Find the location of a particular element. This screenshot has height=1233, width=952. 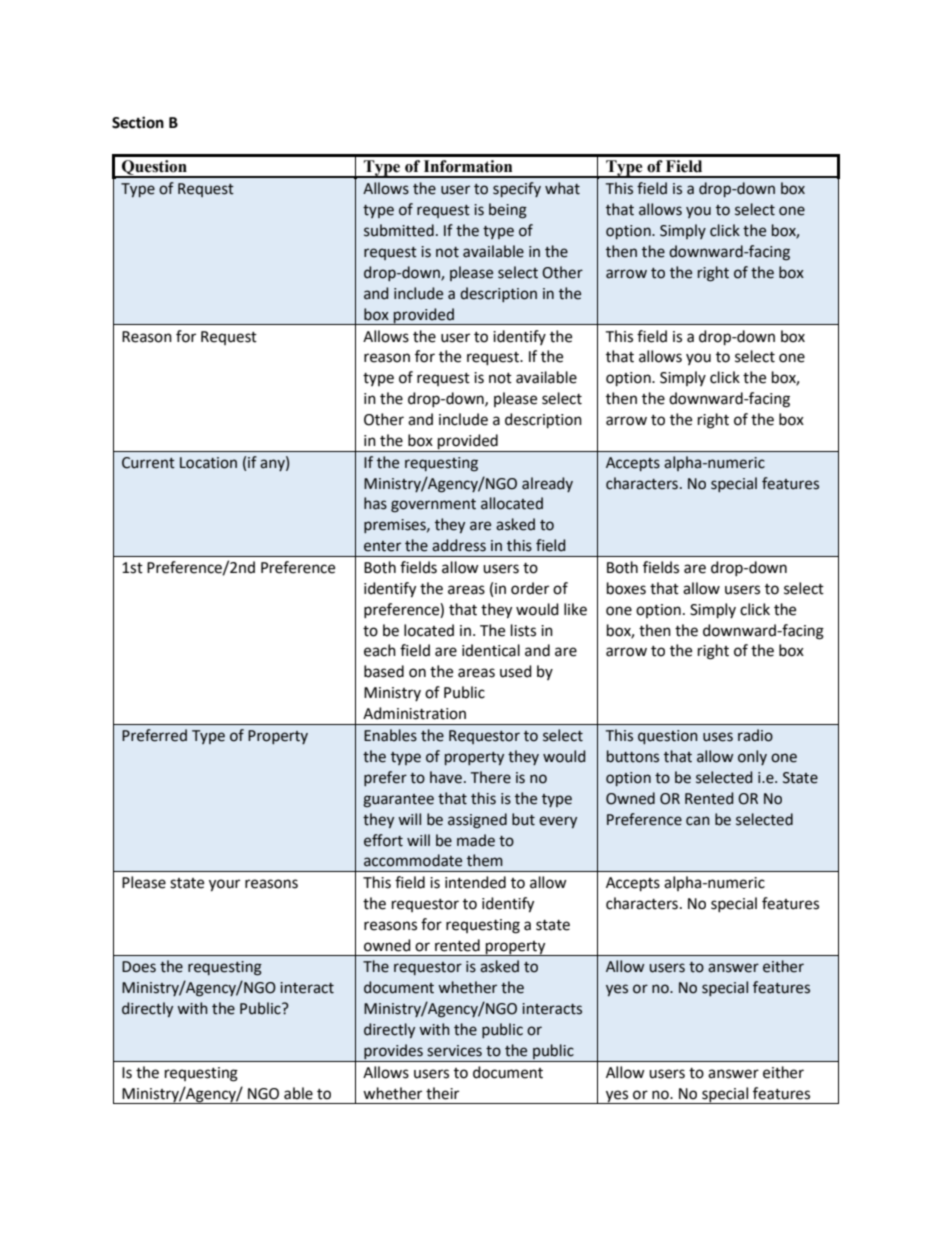

Does is located at coordinates (139, 967).
